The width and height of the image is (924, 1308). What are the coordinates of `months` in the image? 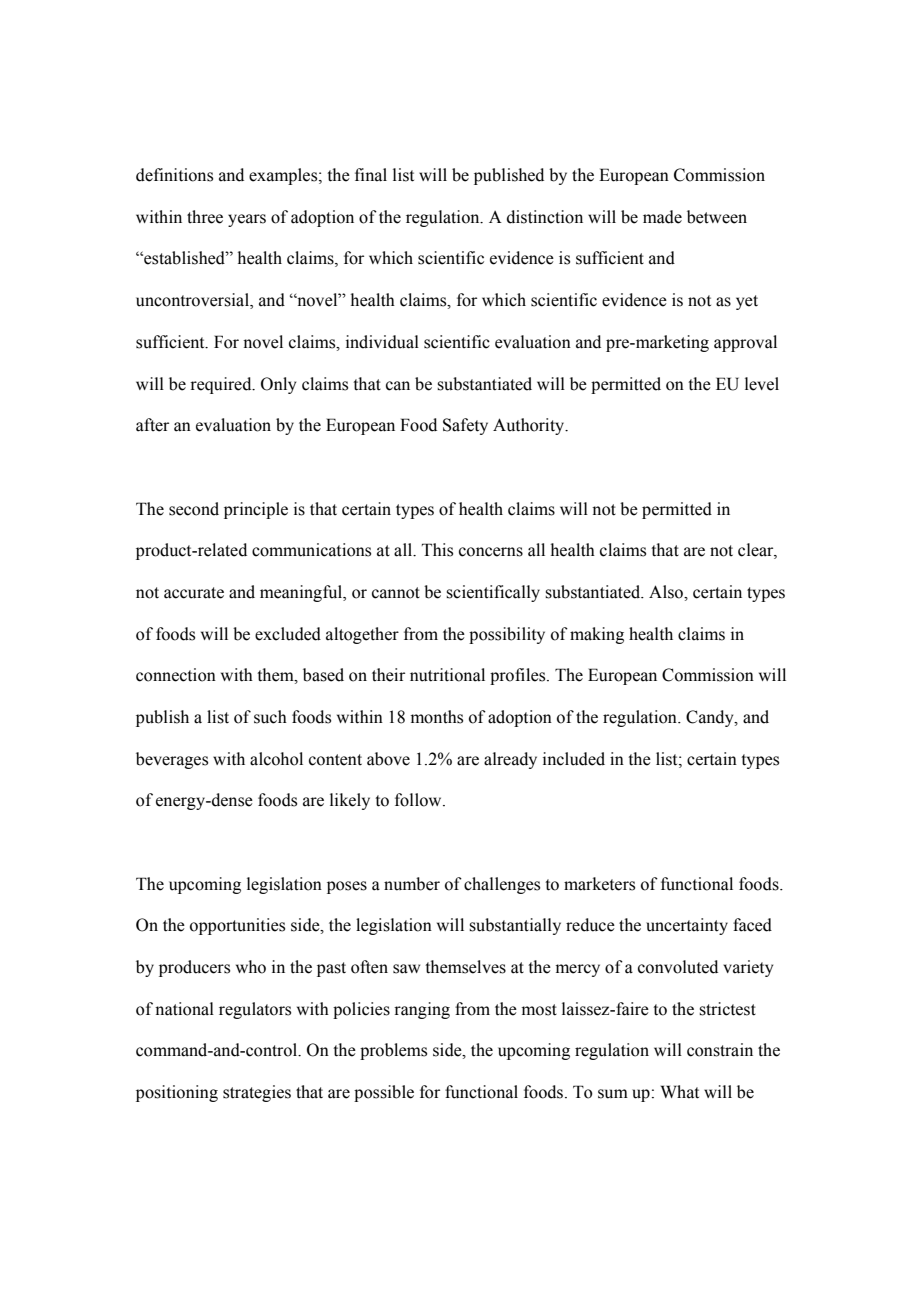 It's located at (437, 717).
